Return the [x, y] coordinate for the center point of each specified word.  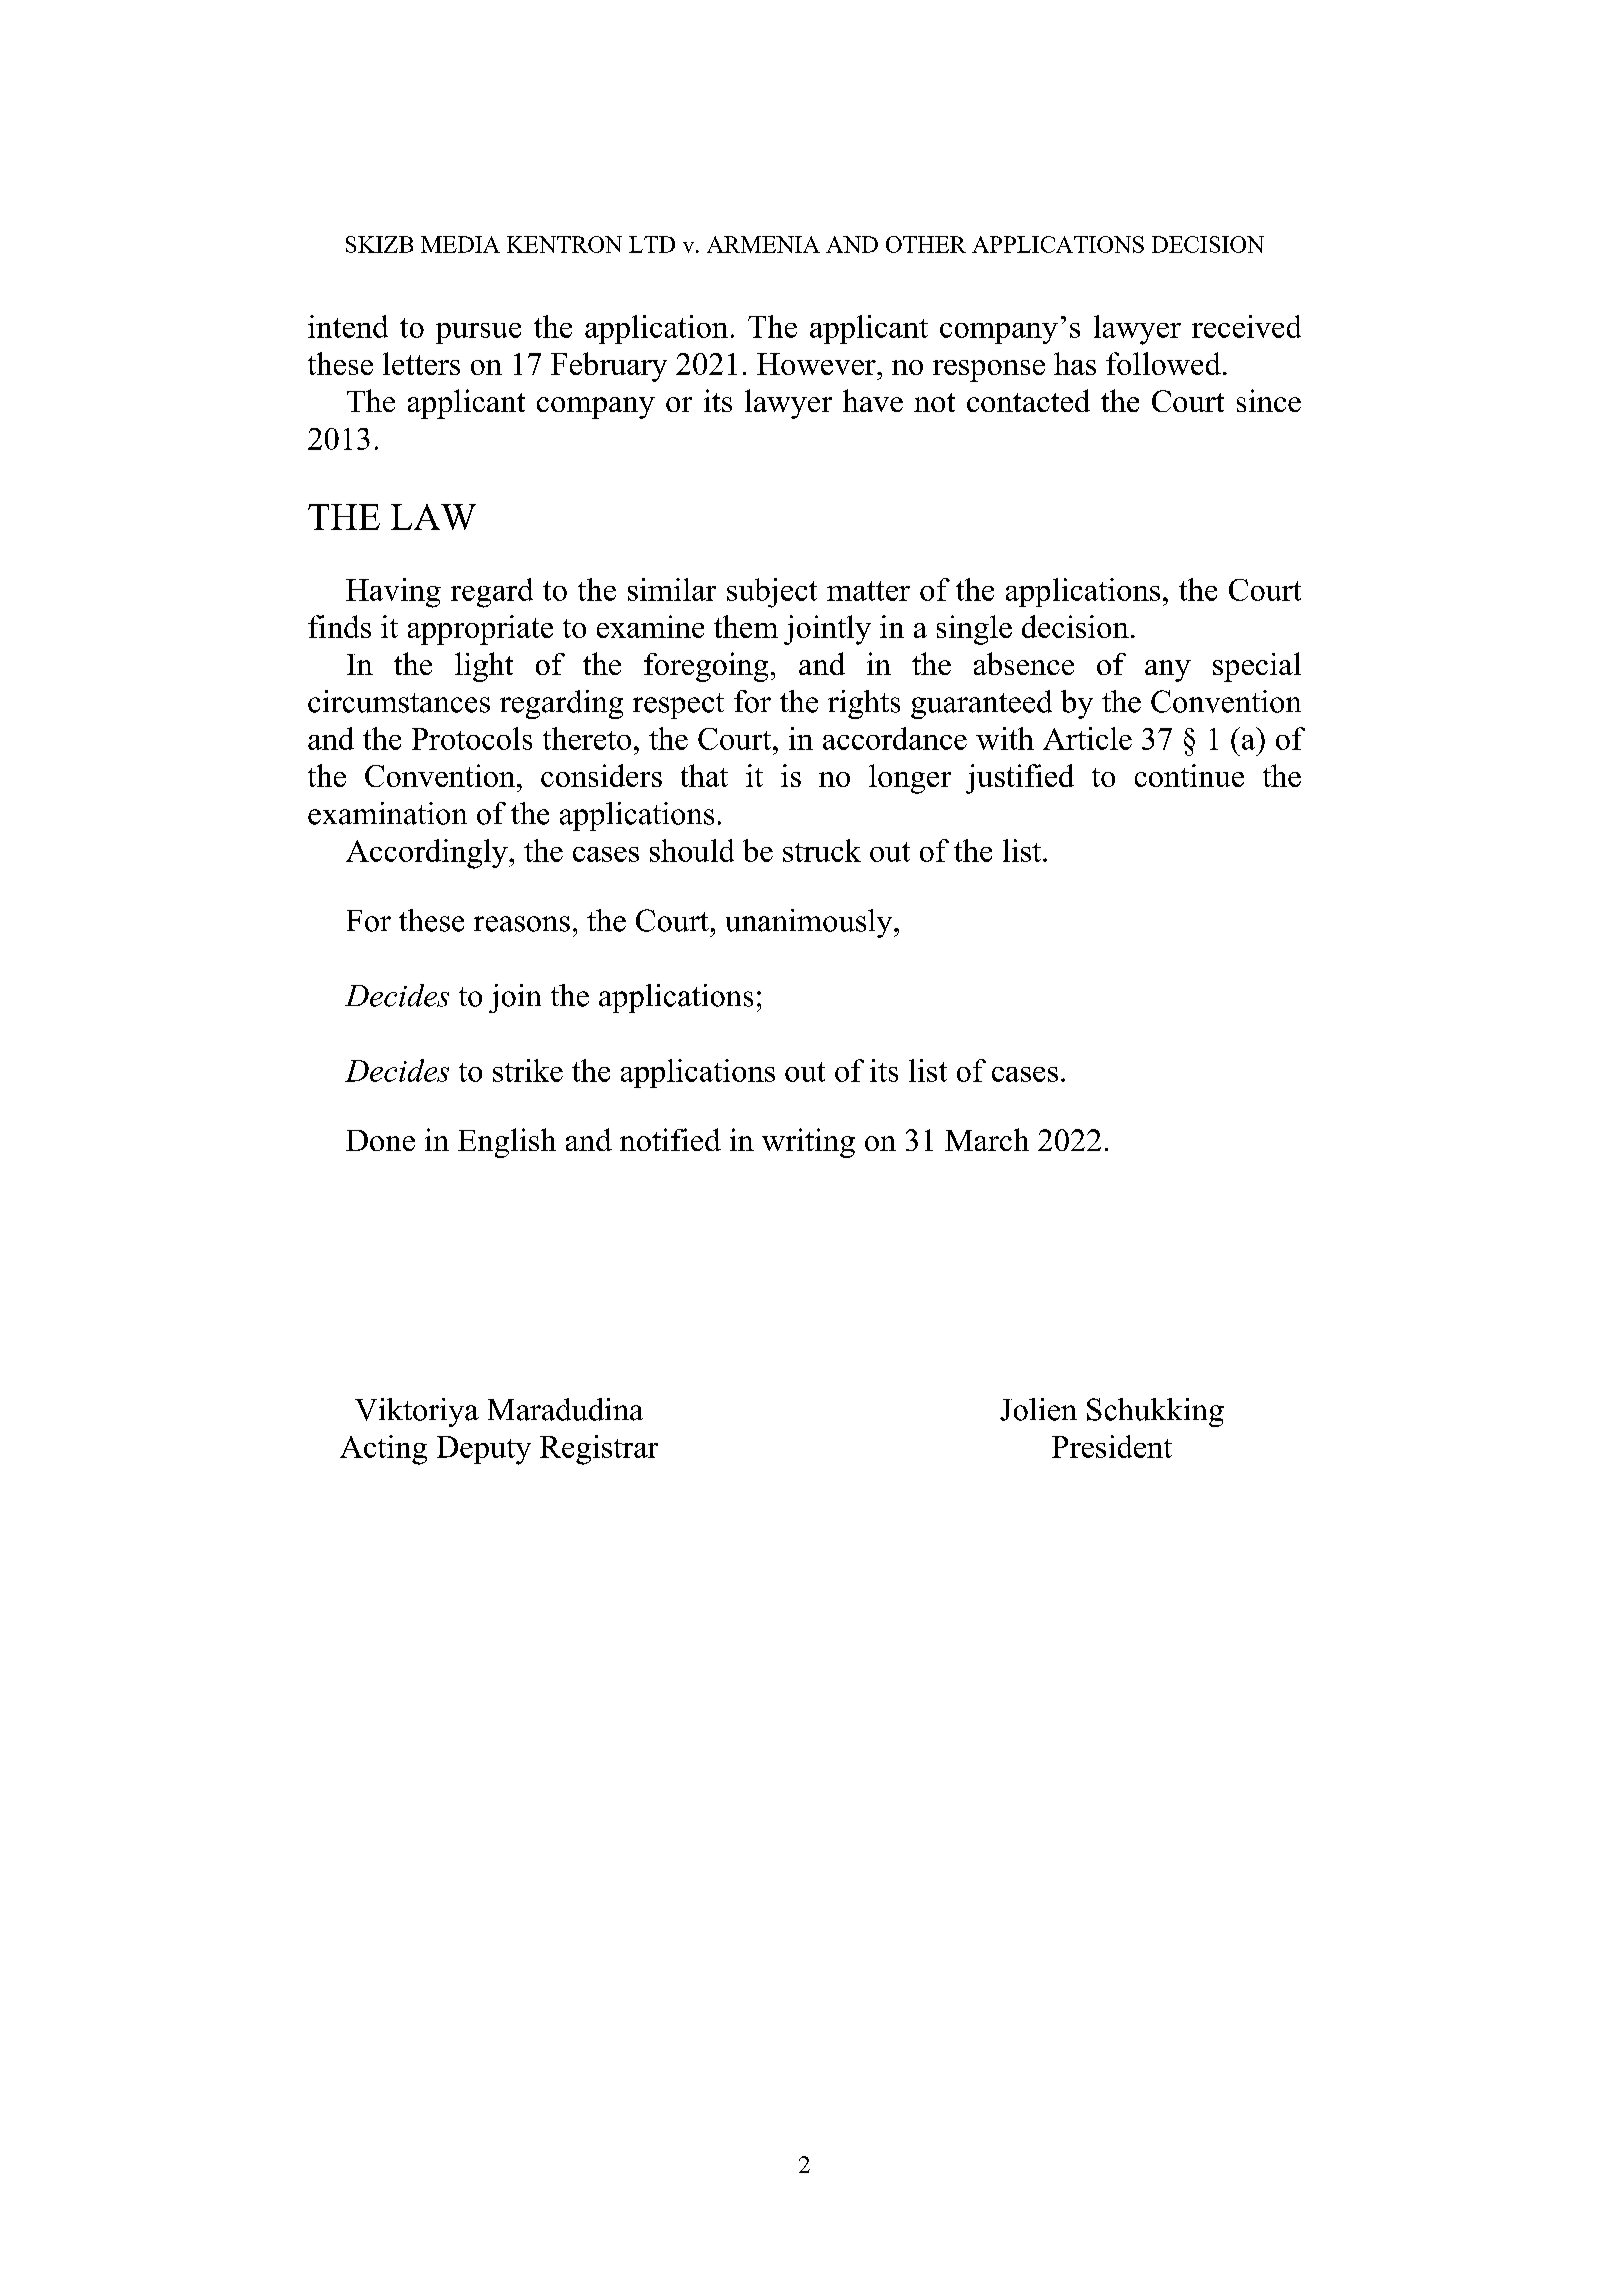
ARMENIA [763, 244]
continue [1189, 775]
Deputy [484, 1450]
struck [822, 850]
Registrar [599, 1450]
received [1246, 326]
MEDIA [460, 244]
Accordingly [428, 854]
